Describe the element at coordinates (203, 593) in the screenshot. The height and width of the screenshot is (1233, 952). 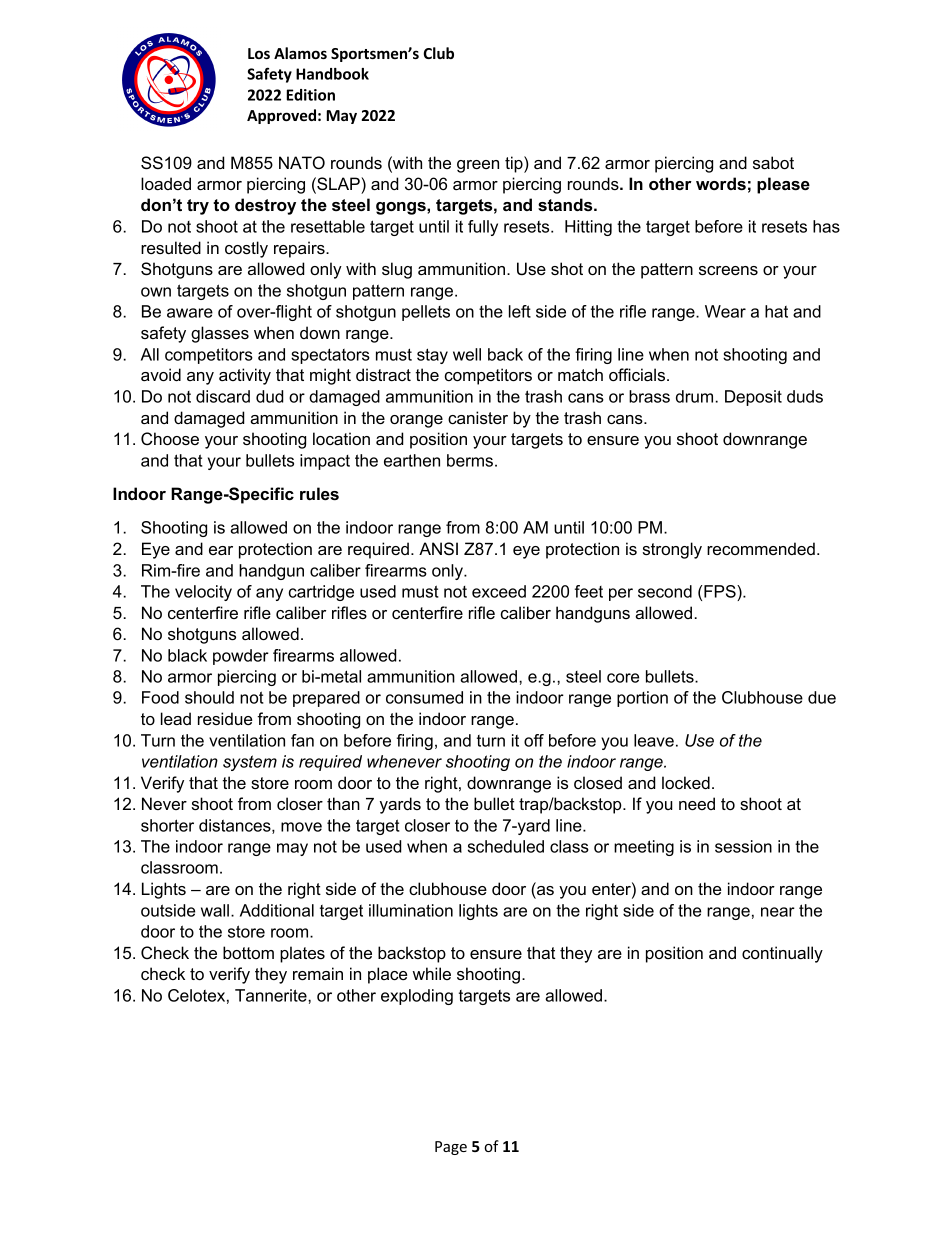
I see `velocity` at that location.
